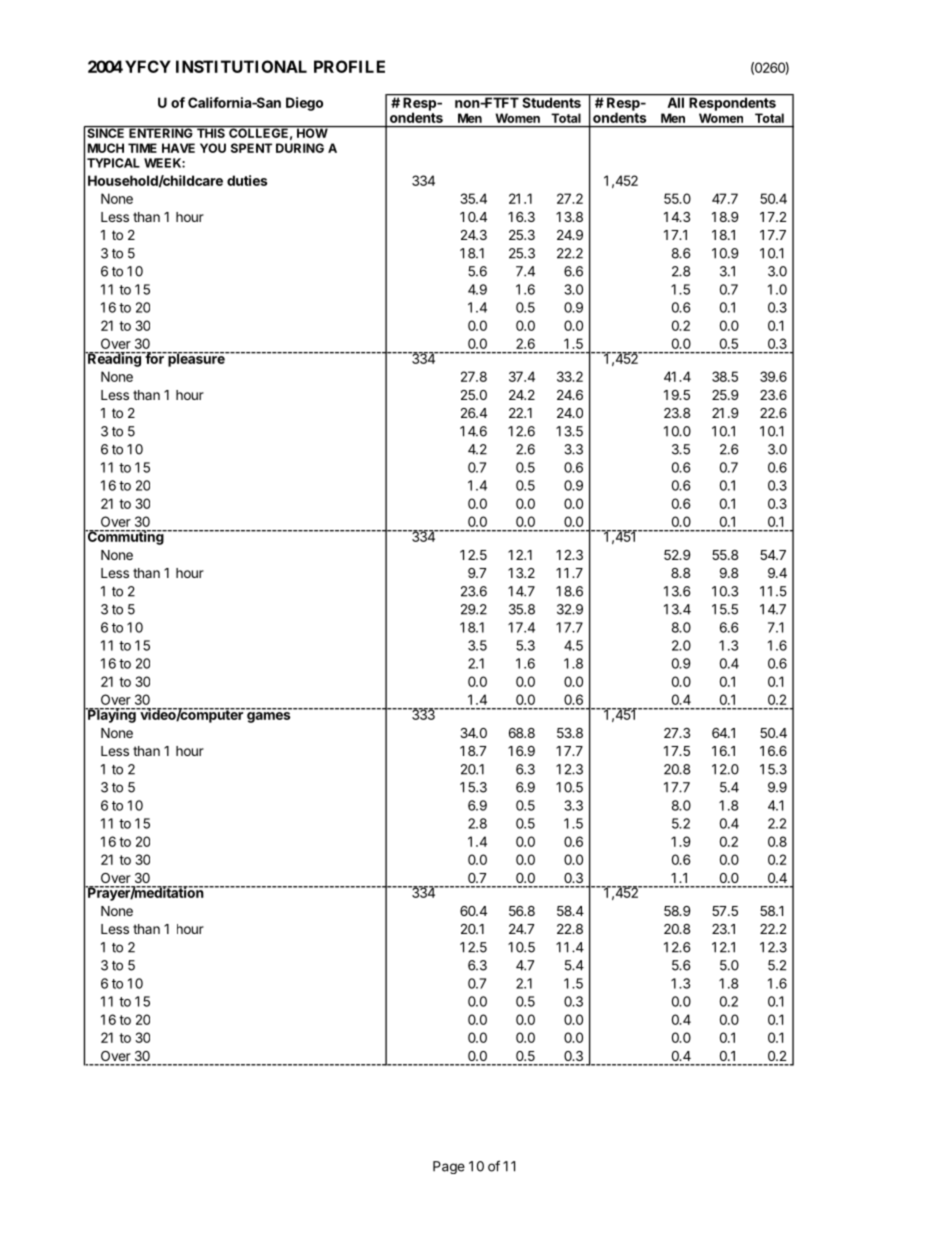 This screenshot has width=952, height=1233. What do you see at coordinates (112, 715) in the screenshot?
I see `Playing` at bounding box center [112, 715].
